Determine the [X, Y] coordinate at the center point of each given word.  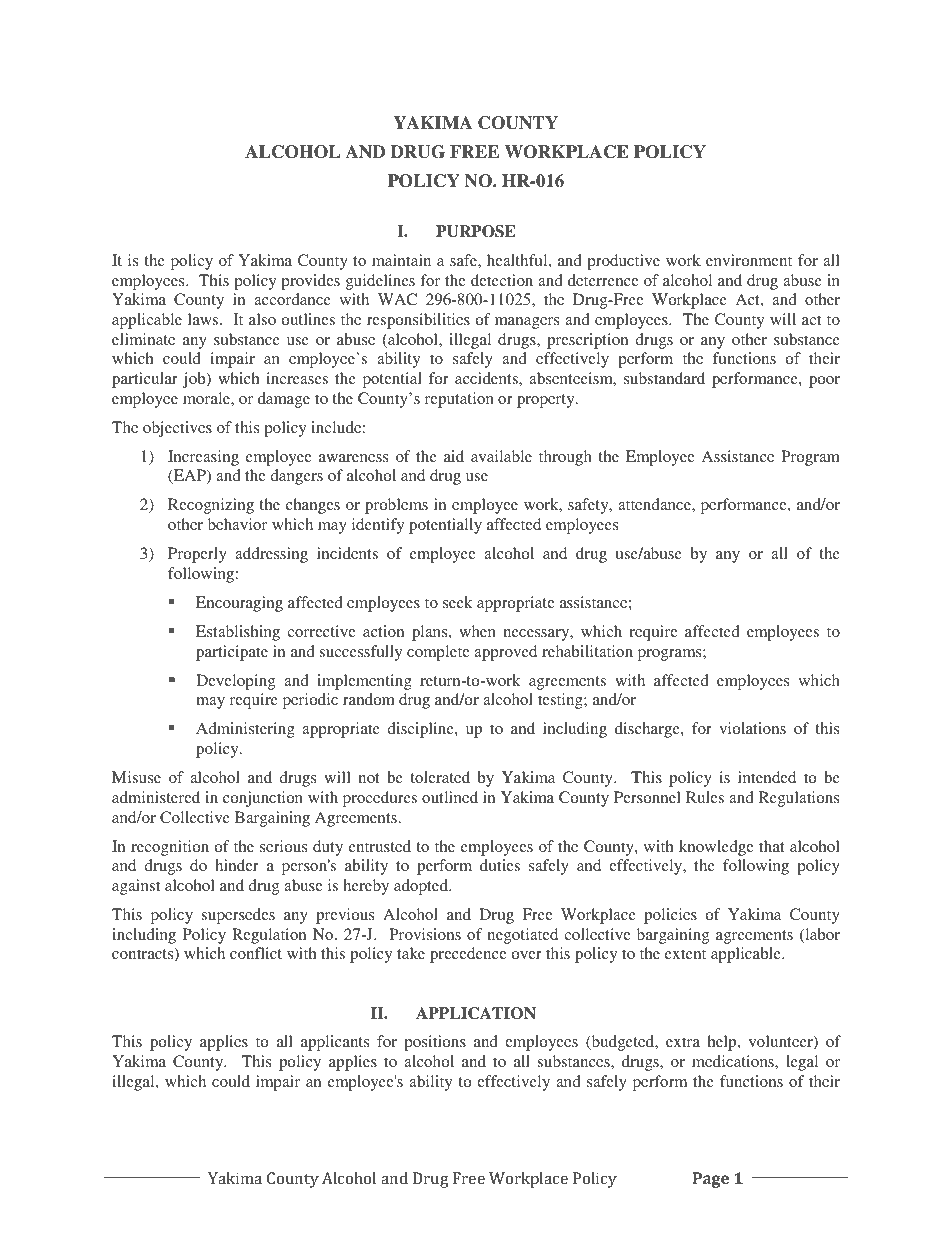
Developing [235, 682]
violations [752, 728]
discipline [421, 730]
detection [502, 280]
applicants [335, 1043]
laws [204, 319]
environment [749, 260]
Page [711, 1180]
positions [435, 1043]
